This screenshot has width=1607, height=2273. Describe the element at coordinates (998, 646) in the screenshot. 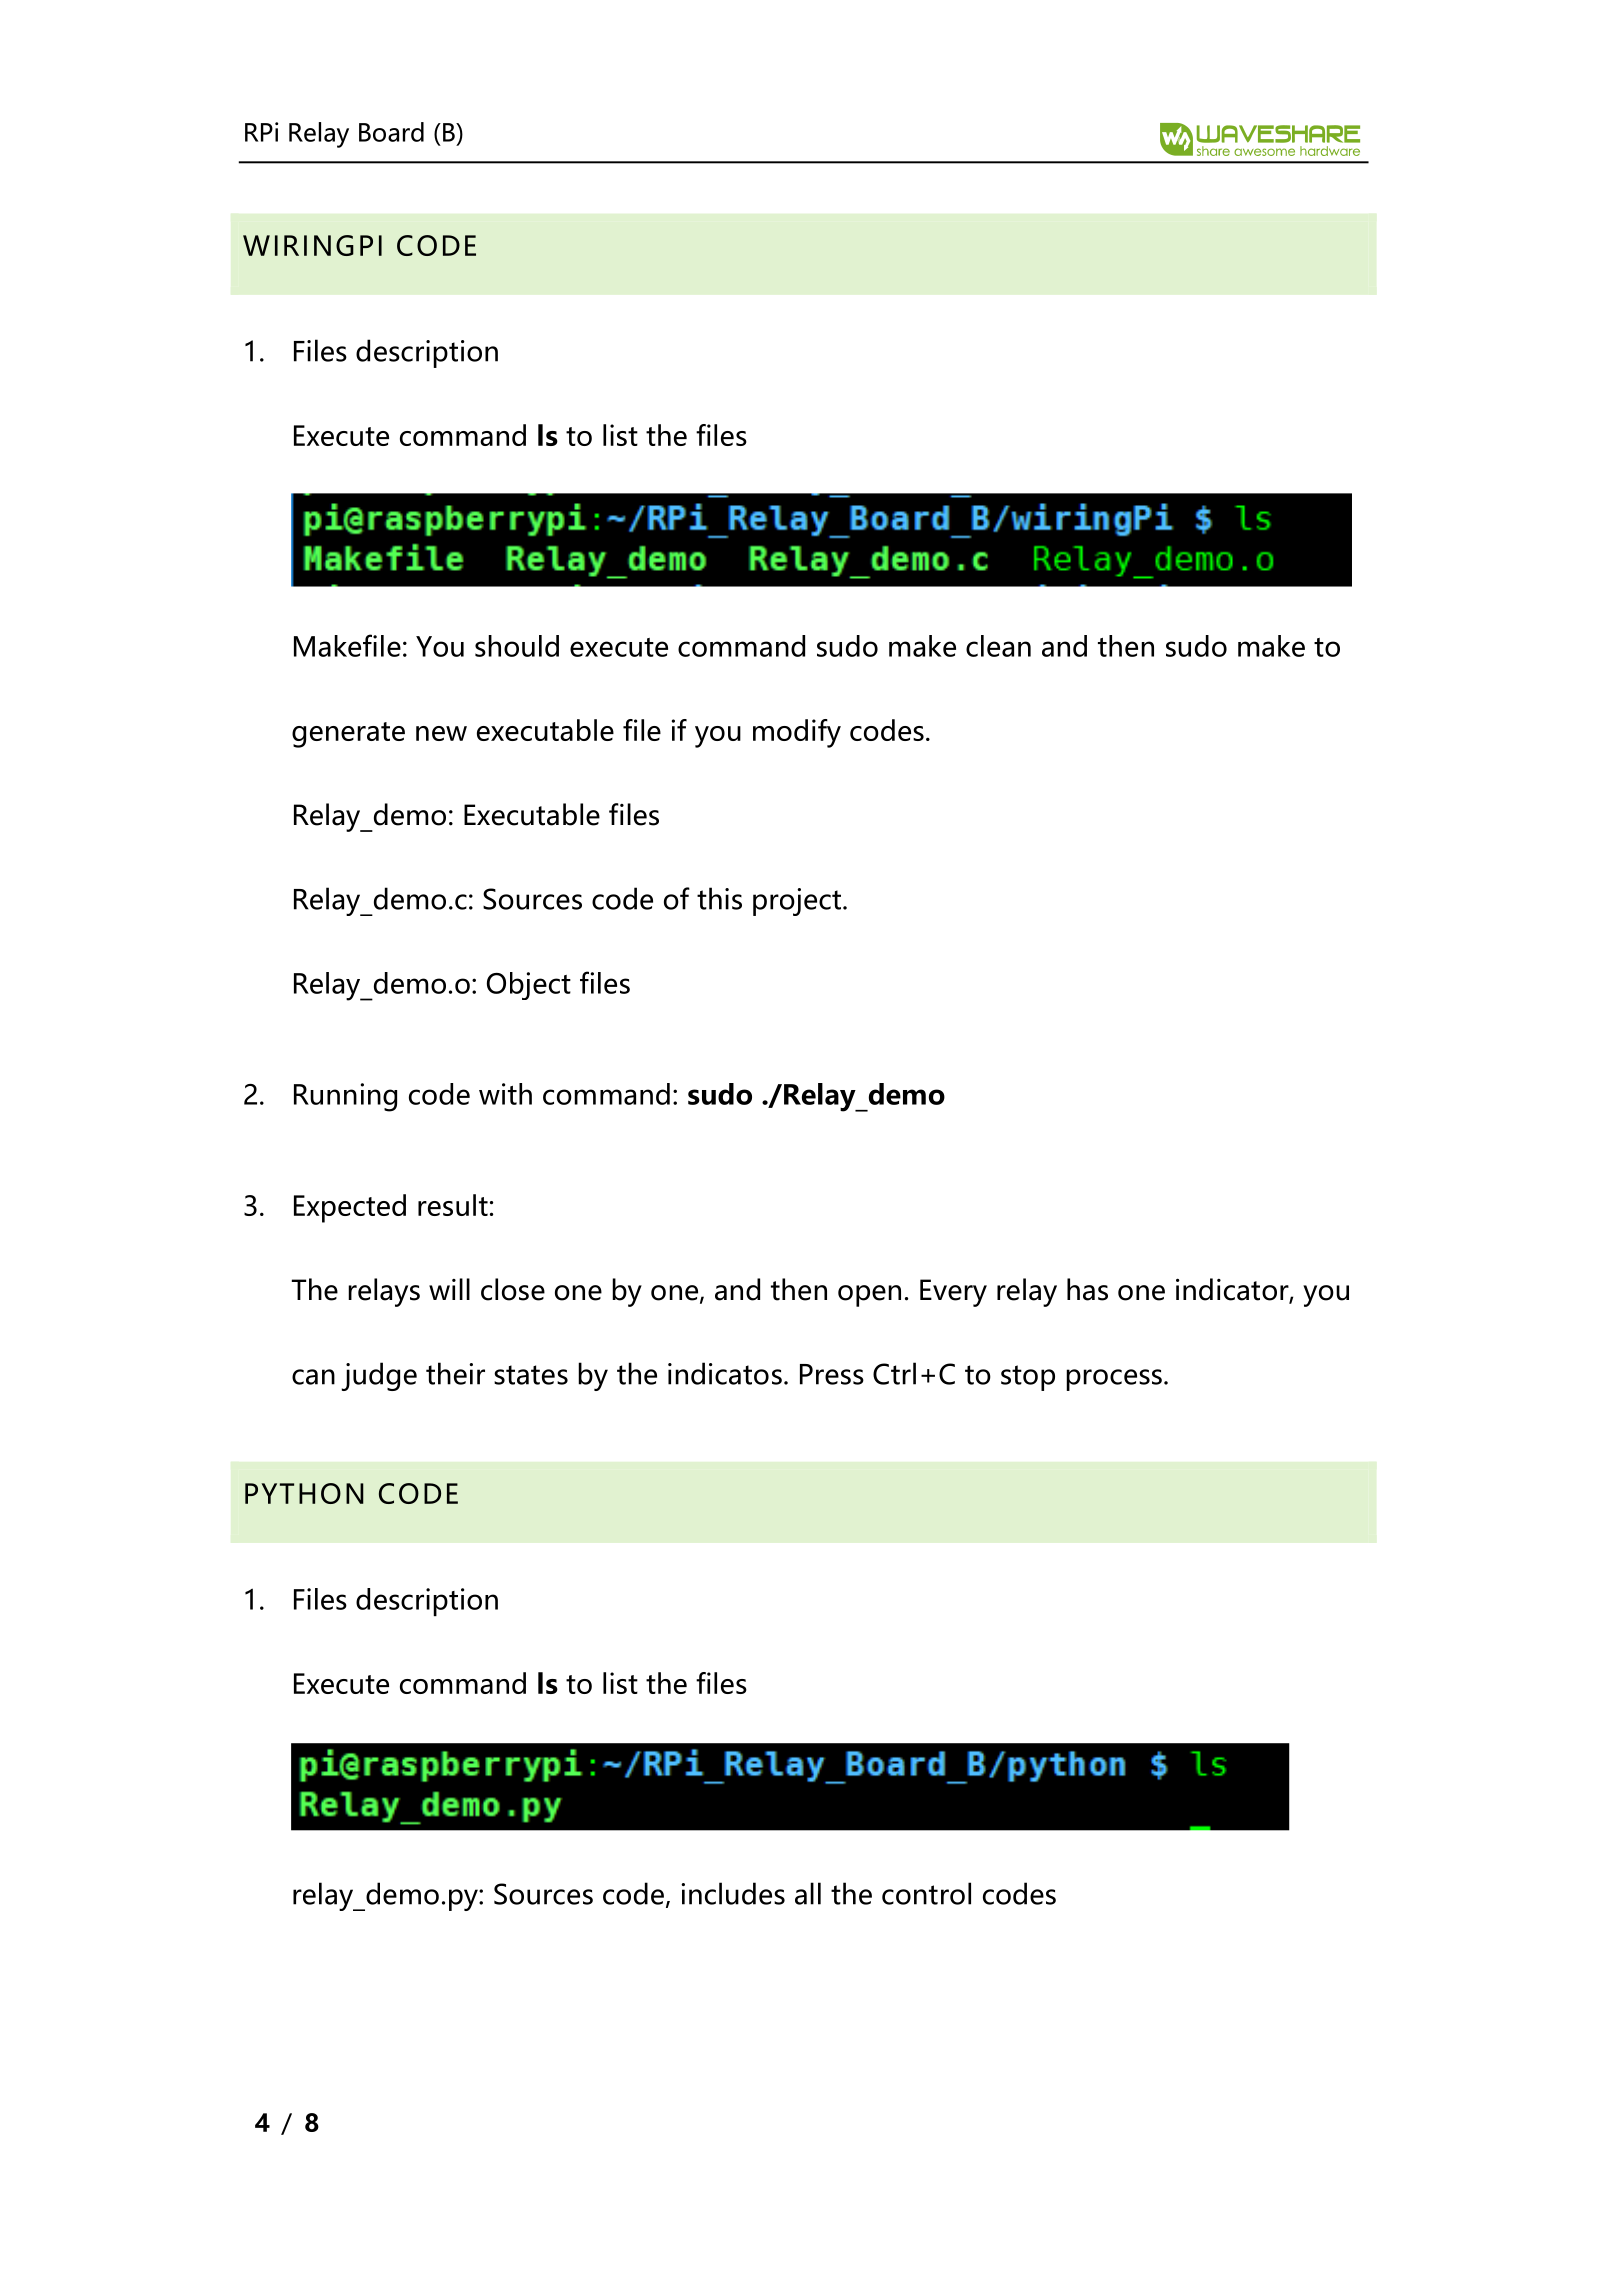

I see `clean` at that location.
